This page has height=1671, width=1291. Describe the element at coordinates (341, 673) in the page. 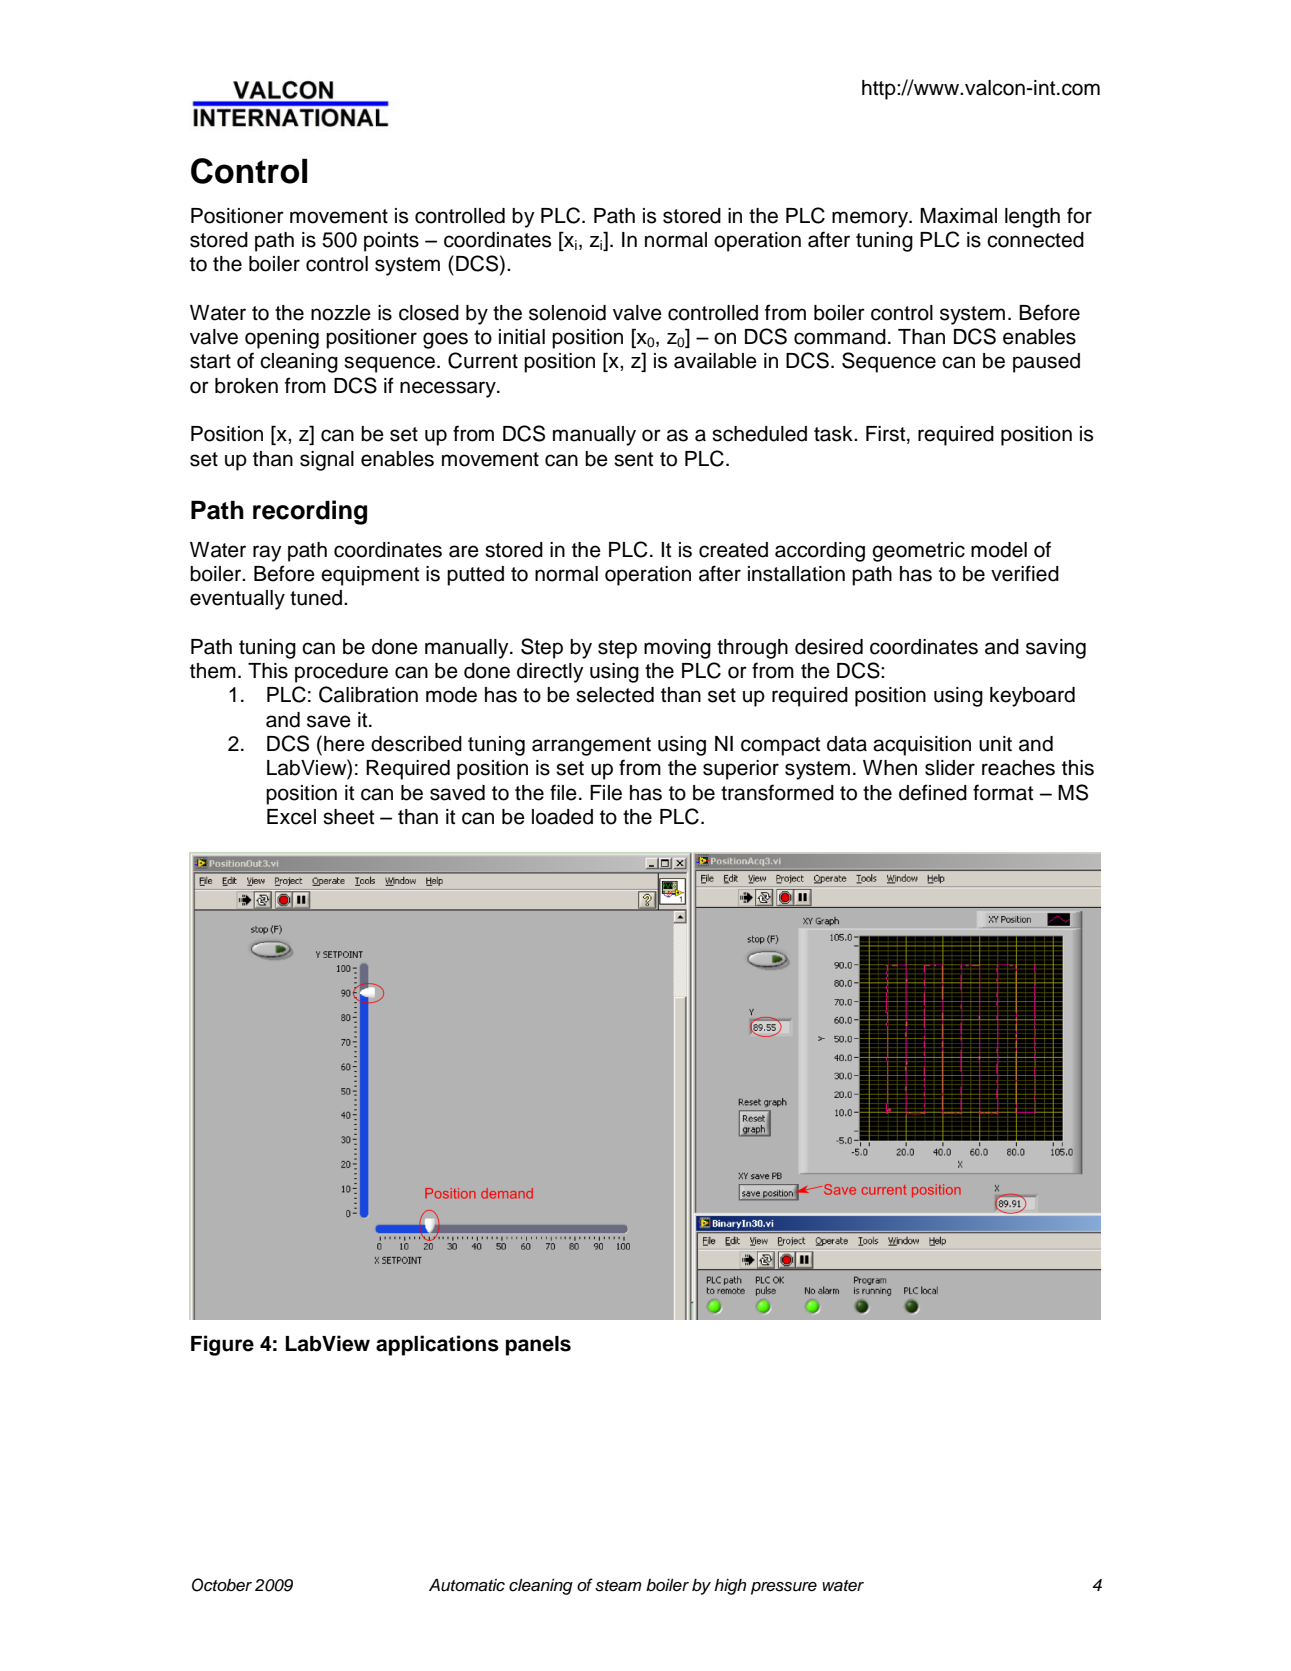

I see `procedure` at that location.
